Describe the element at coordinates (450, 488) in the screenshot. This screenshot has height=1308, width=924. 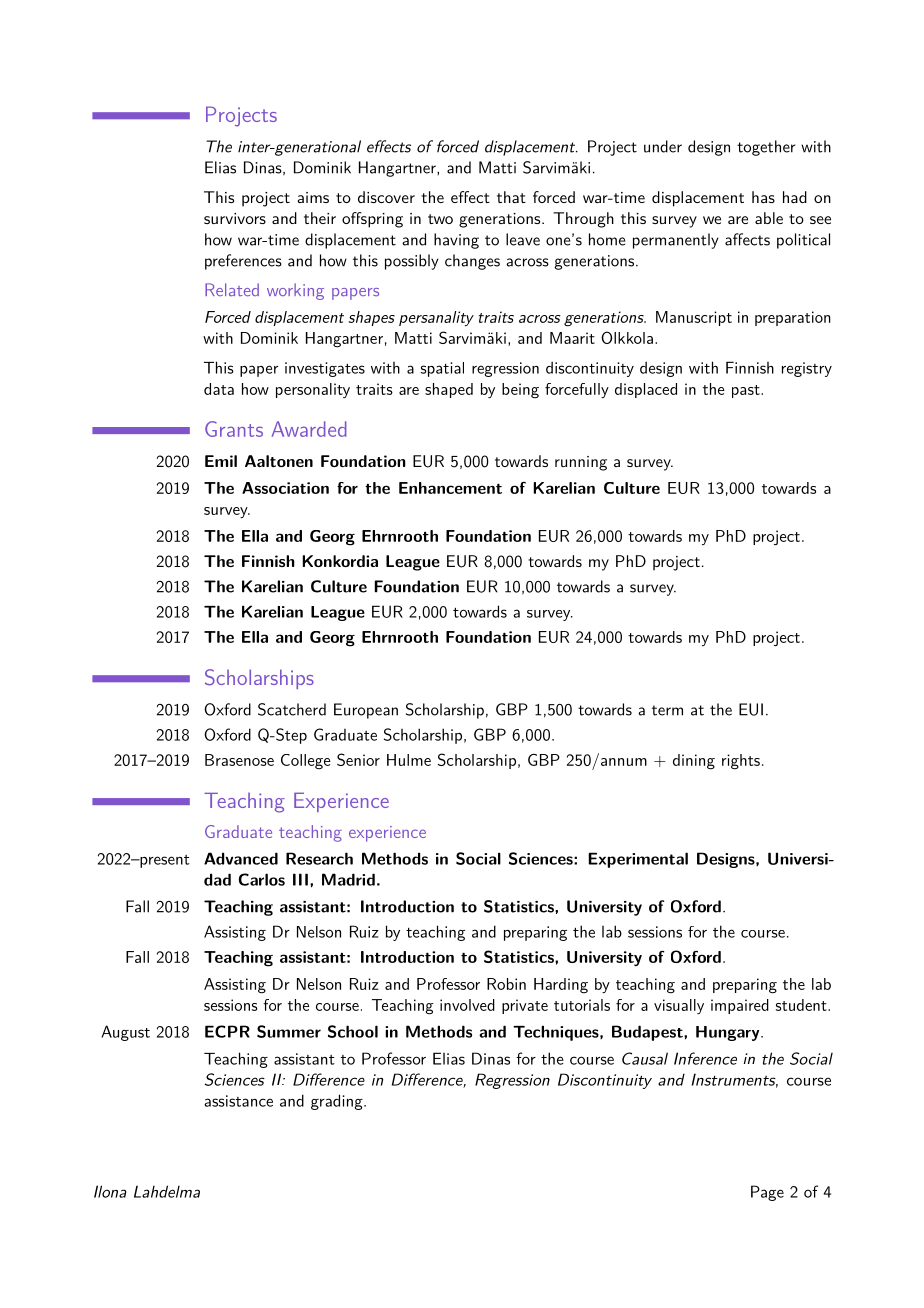
I see `Enhancement` at that location.
